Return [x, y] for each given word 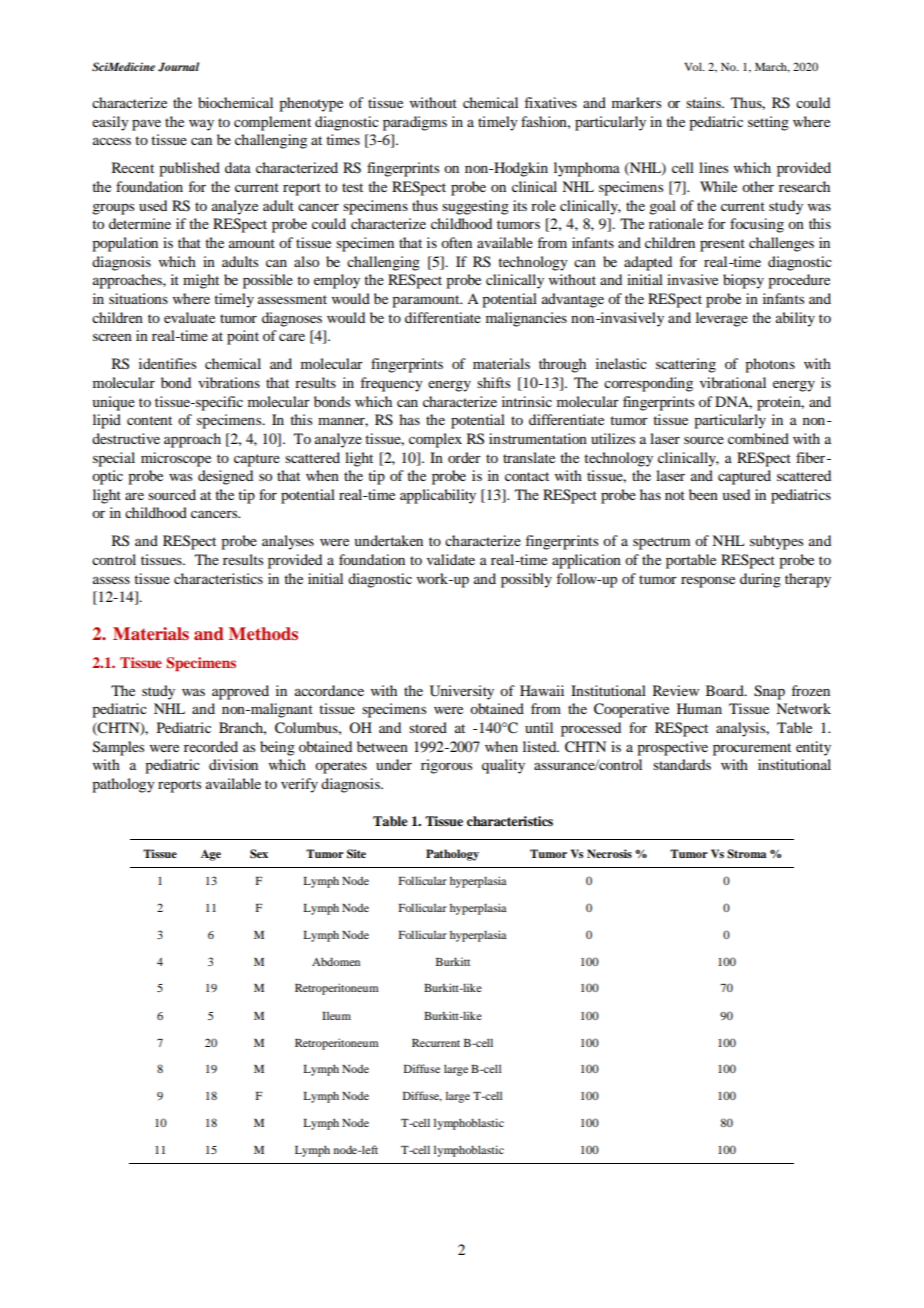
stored [428, 727]
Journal [178, 67]
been [703, 494]
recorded [211, 746]
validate [451, 559]
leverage [722, 319]
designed [225, 477]
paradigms [415, 123]
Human [699, 708]
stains [705, 102]
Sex [259, 854]
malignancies [526, 319]
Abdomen [336, 961]
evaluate [189, 317]
